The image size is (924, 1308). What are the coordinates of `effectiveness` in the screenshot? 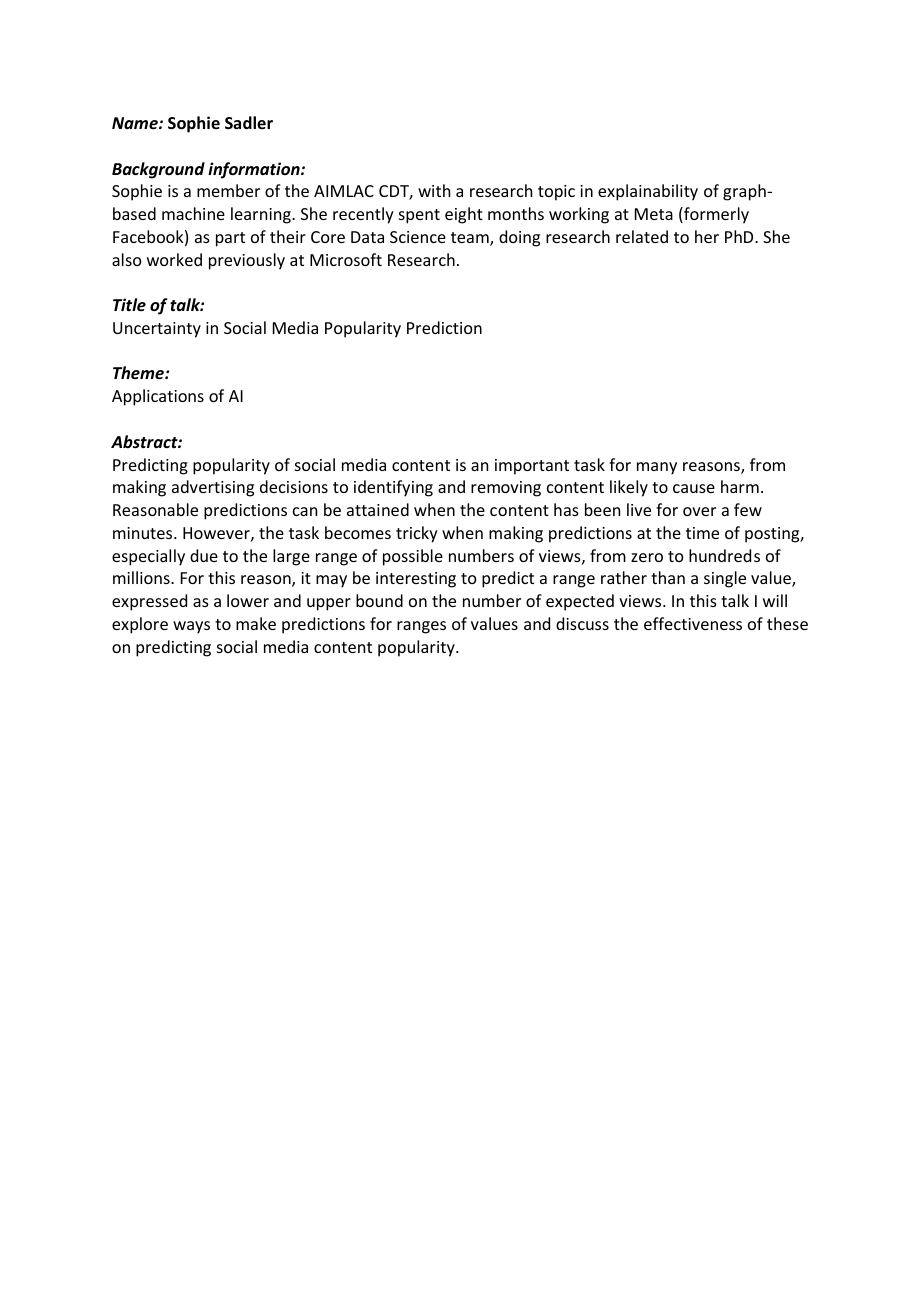 It's located at (693, 623).
